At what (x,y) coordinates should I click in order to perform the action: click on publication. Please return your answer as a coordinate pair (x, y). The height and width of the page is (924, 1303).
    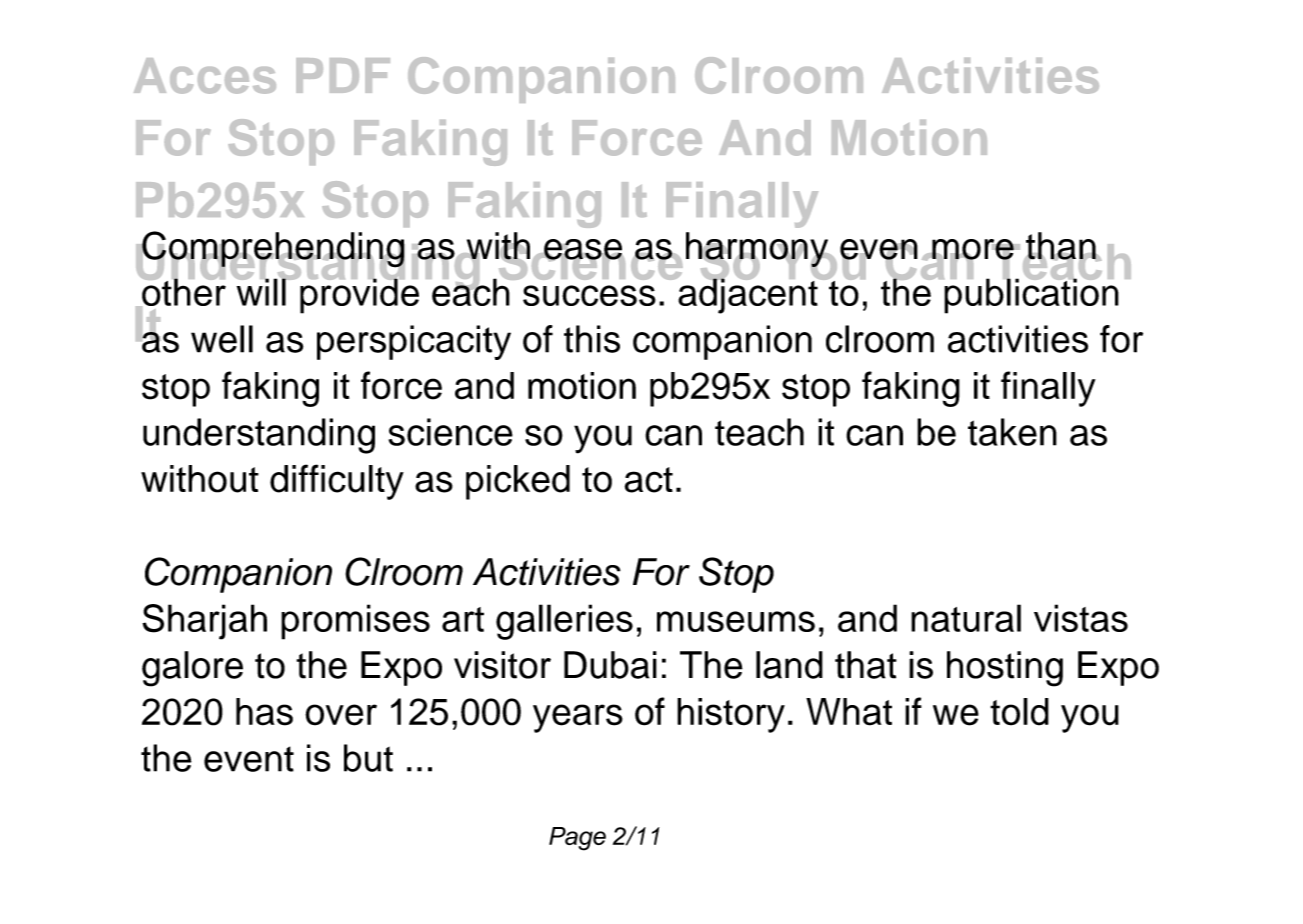
    Looking at the image, I should click on (1030, 295).
